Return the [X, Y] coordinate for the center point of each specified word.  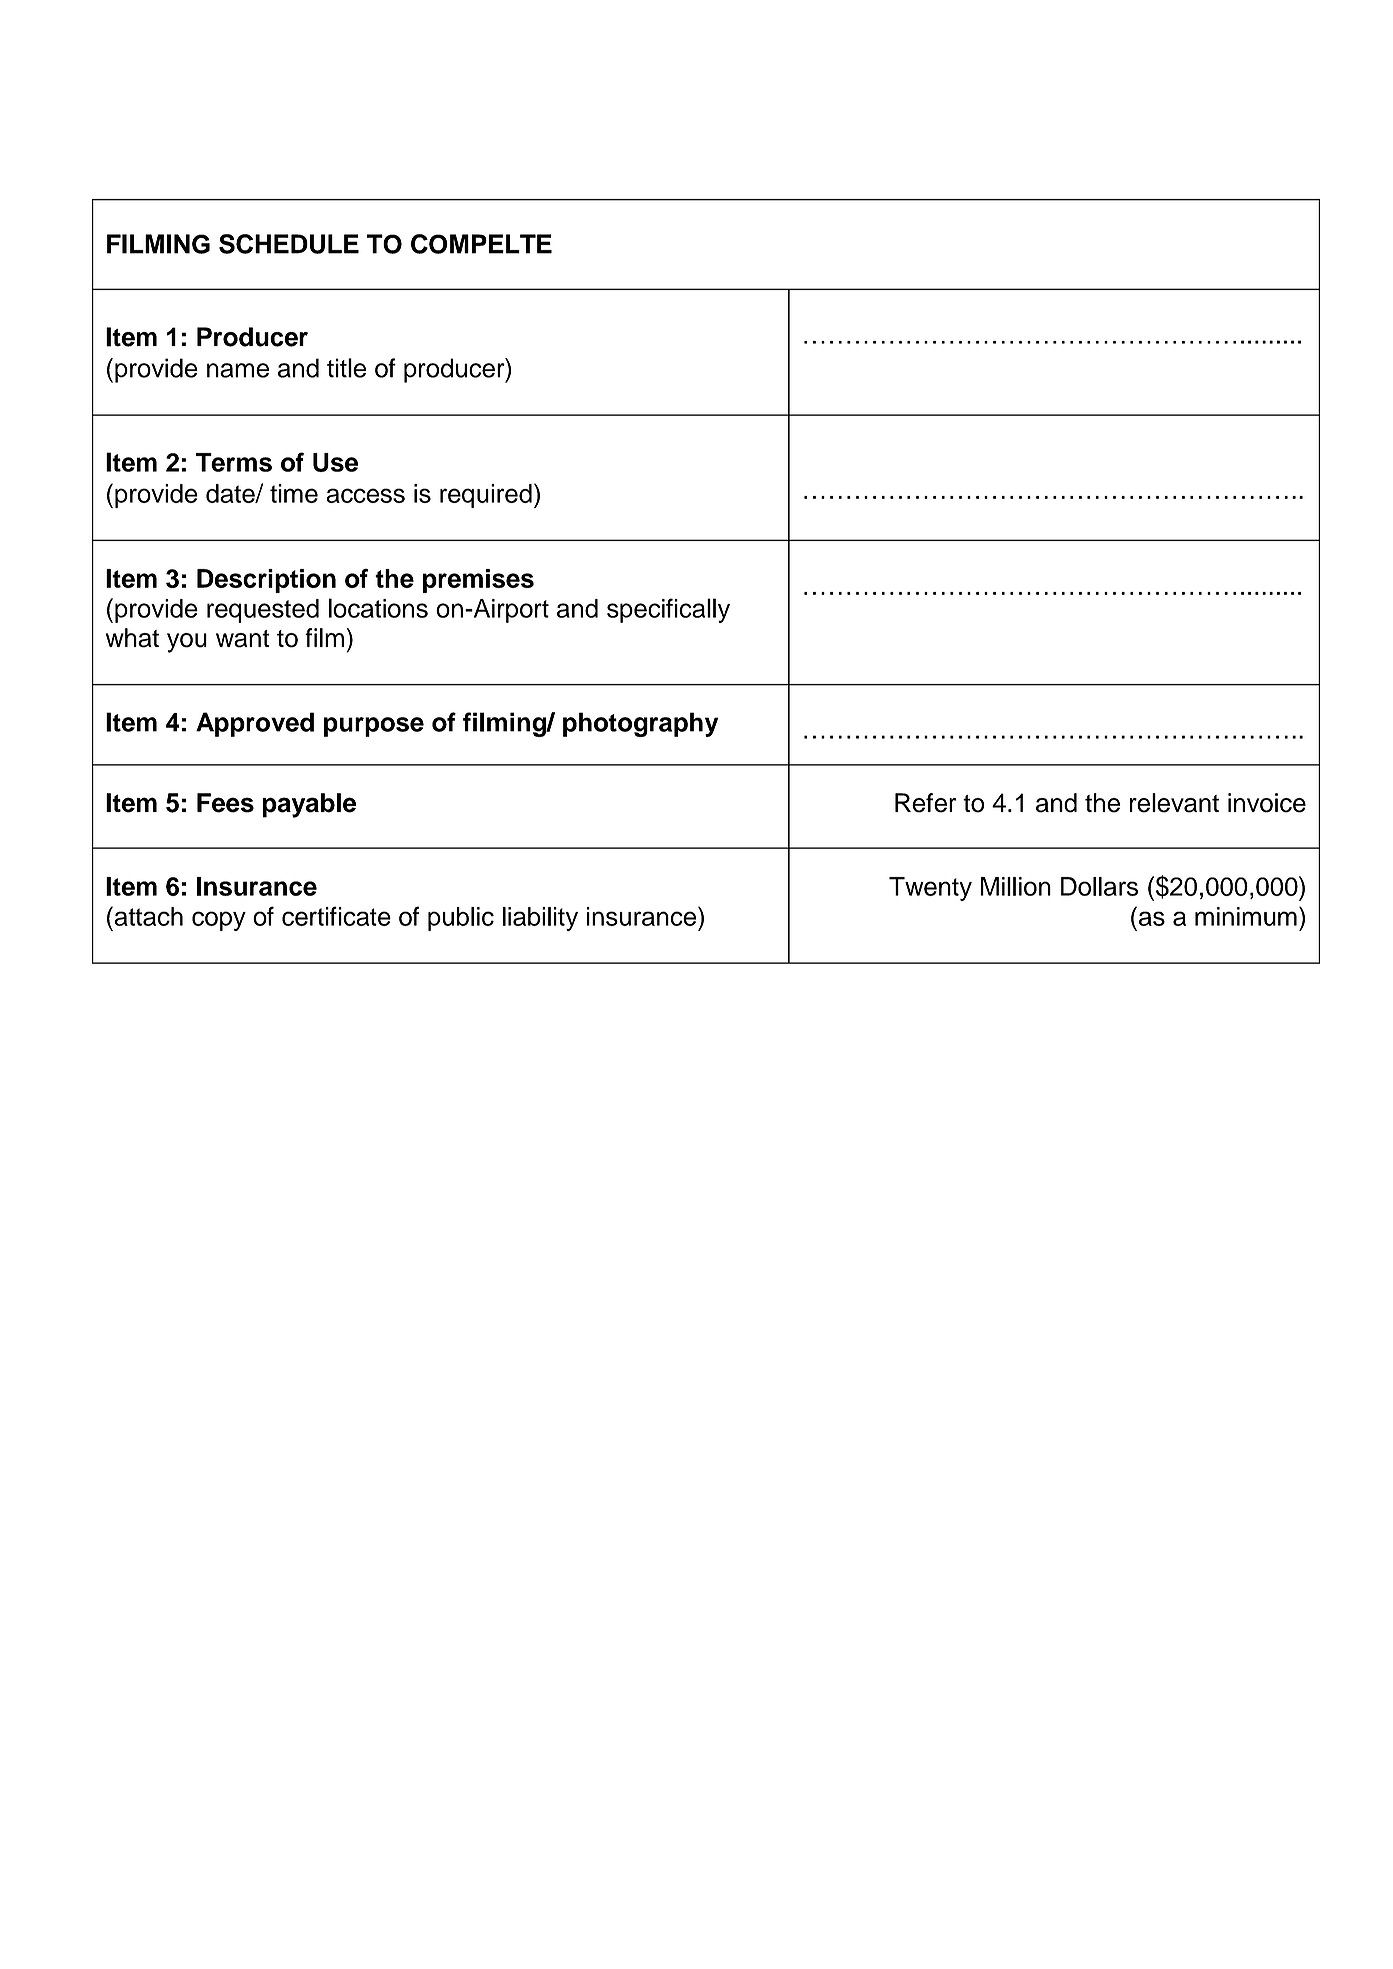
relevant [1174, 803]
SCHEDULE [289, 244]
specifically [668, 610]
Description [266, 581]
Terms [234, 462]
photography [640, 724]
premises [478, 581]
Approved [255, 724]
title [346, 368]
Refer [925, 803]
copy [219, 921]
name [238, 370]
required [486, 496]
